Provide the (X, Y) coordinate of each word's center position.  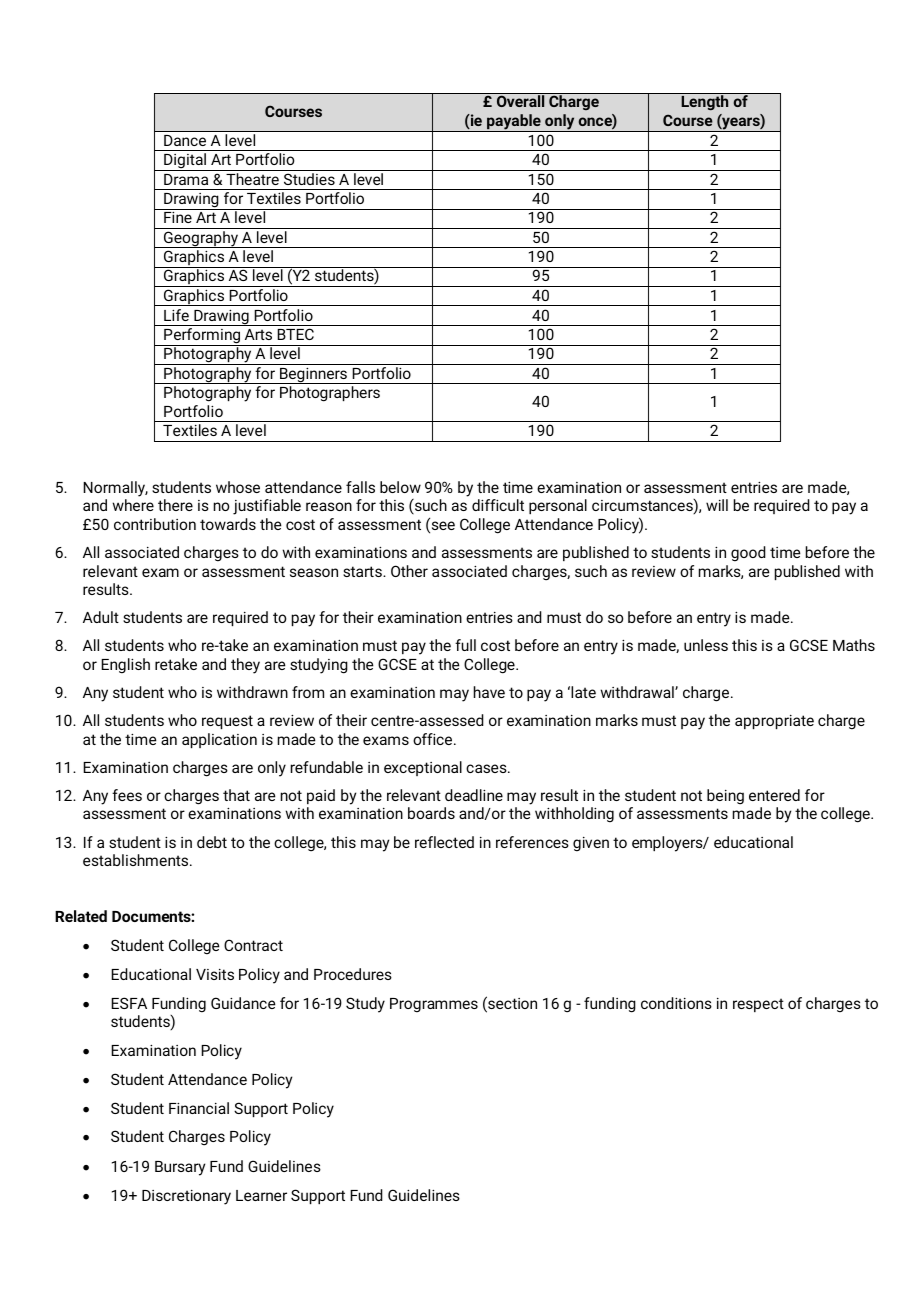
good (748, 554)
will (717, 505)
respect (758, 1005)
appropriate (774, 722)
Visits (215, 974)
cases (487, 768)
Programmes (434, 1005)
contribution (155, 524)
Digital (185, 162)
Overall (520, 101)
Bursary (180, 1168)
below (400, 487)
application (219, 740)
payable (514, 123)
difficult (498, 505)
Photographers (330, 394)
